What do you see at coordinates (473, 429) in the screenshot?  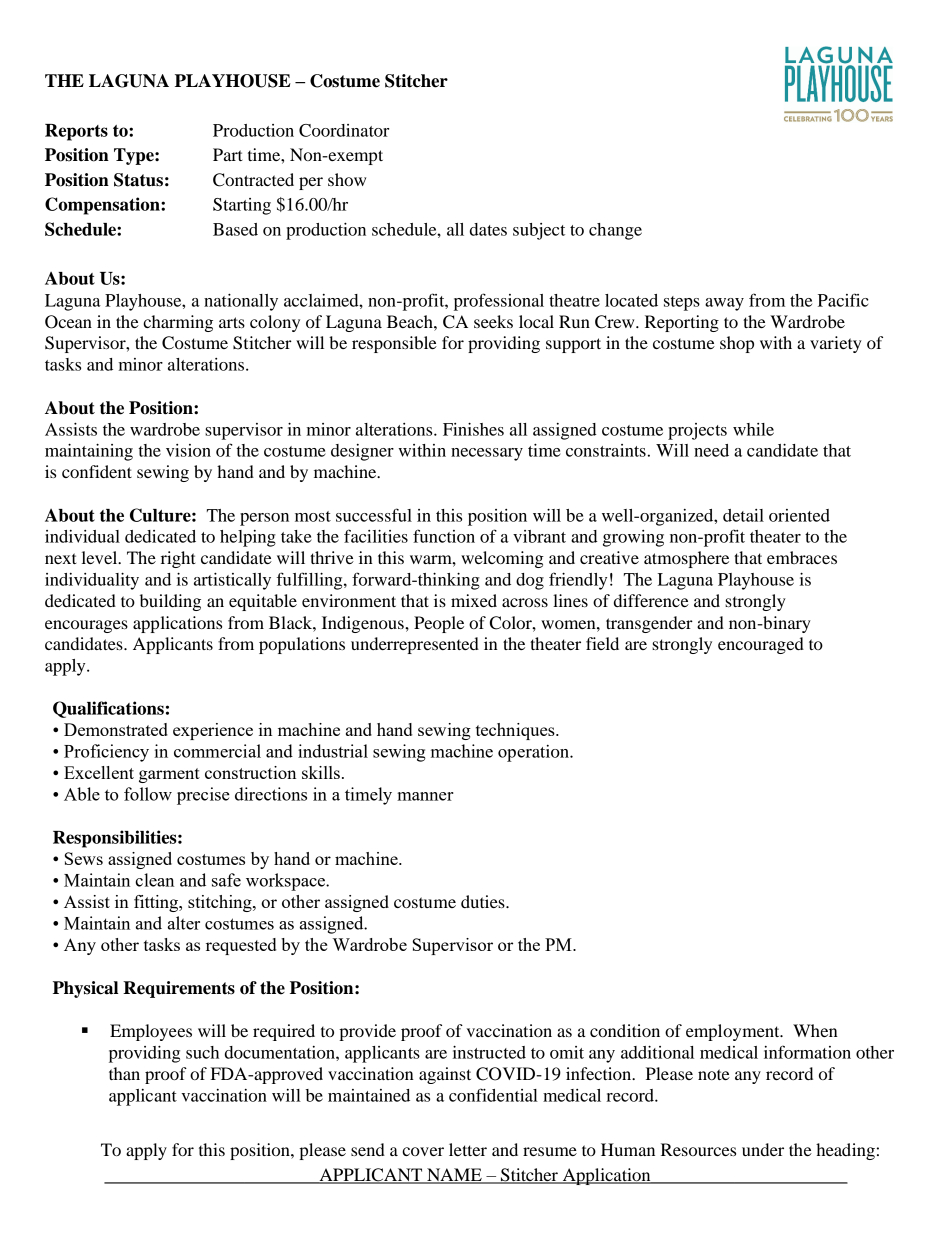 I see `Finishes` at bounding box center [473, 429].
